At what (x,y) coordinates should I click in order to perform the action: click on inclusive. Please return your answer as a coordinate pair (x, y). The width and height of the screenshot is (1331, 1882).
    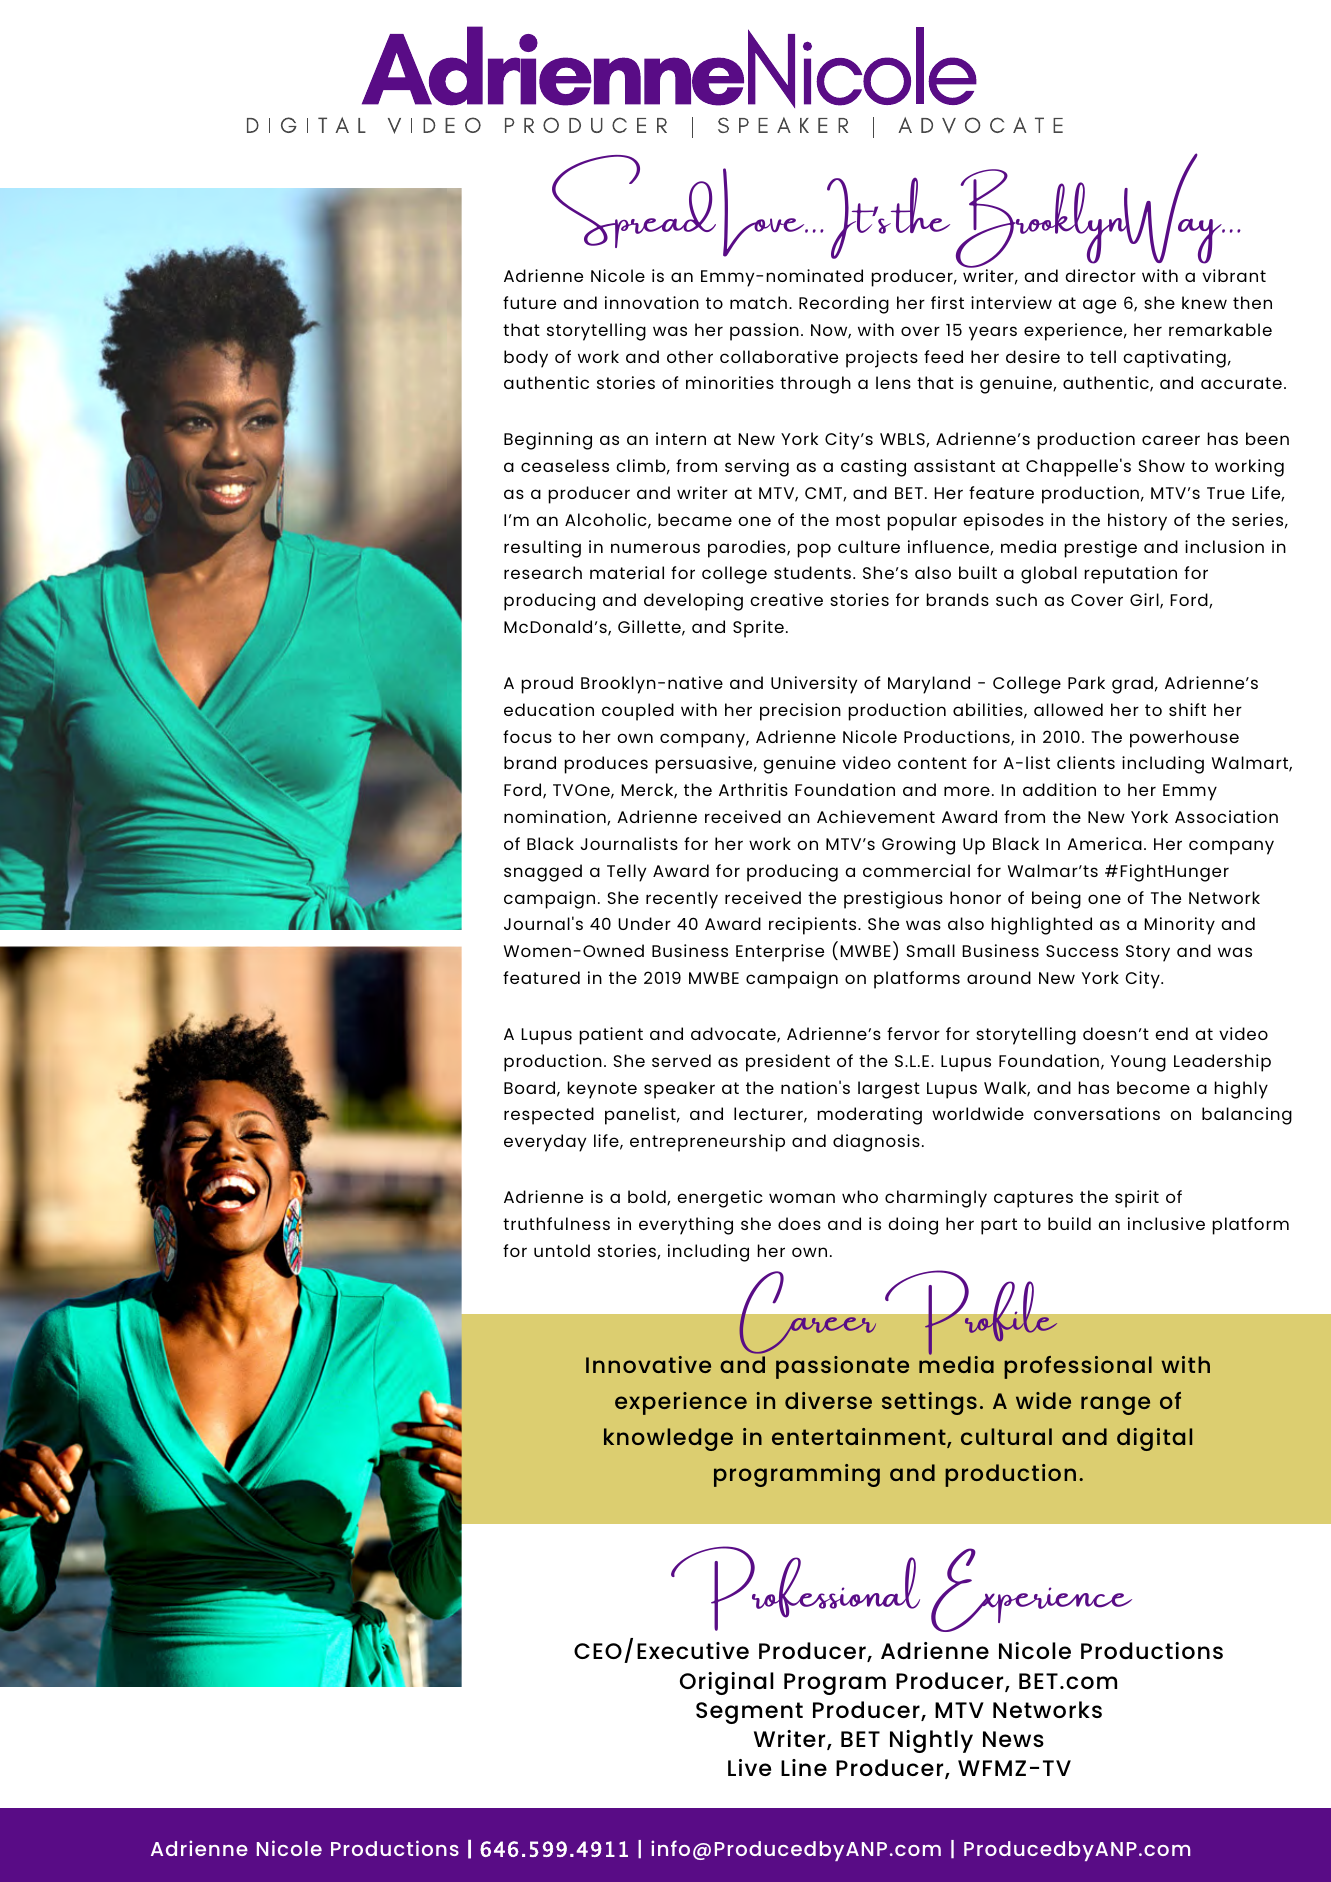
    Looking at the image, I should click on (1166, 1223).
